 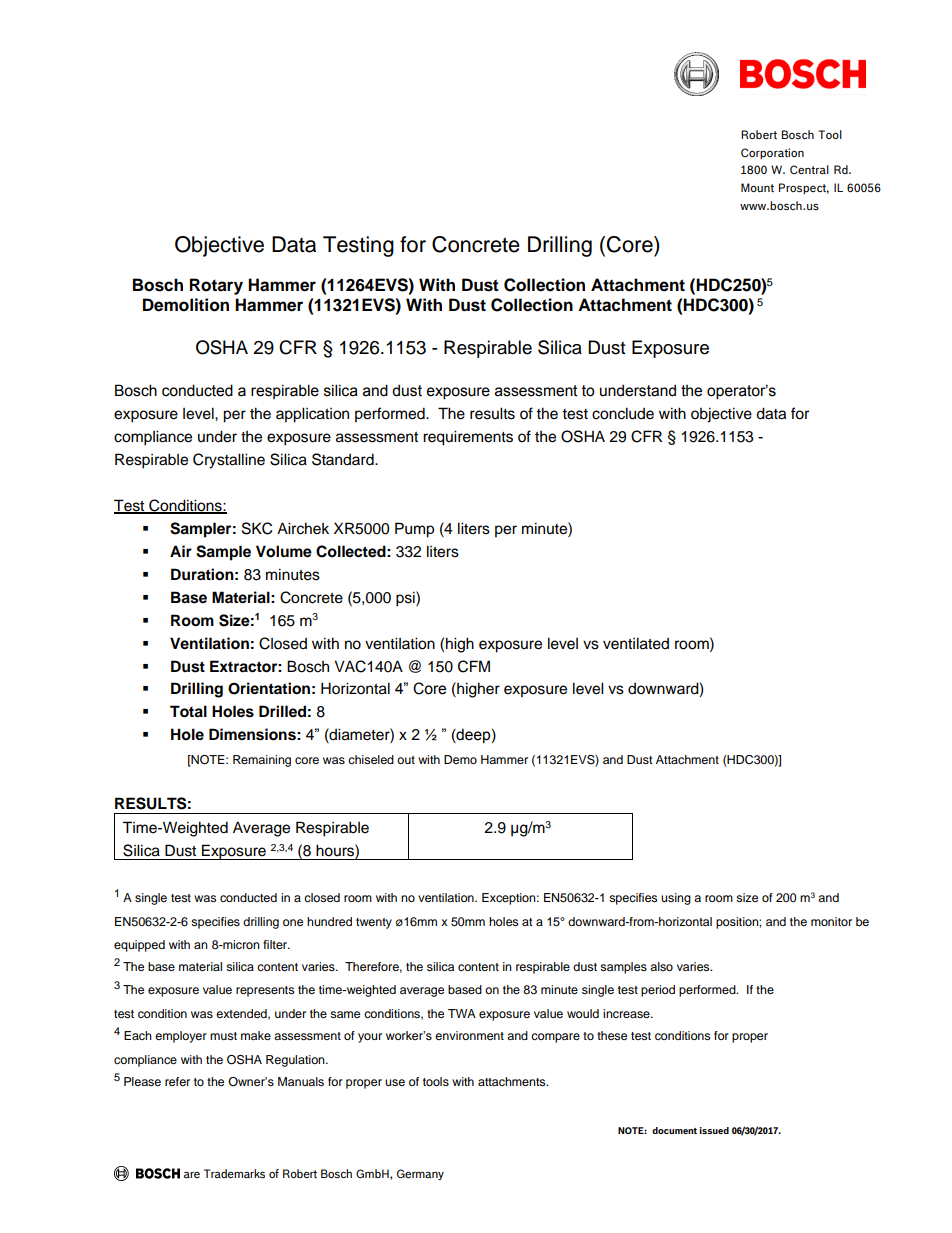 I want to click on Corporation, so click(x=772, y=153).
